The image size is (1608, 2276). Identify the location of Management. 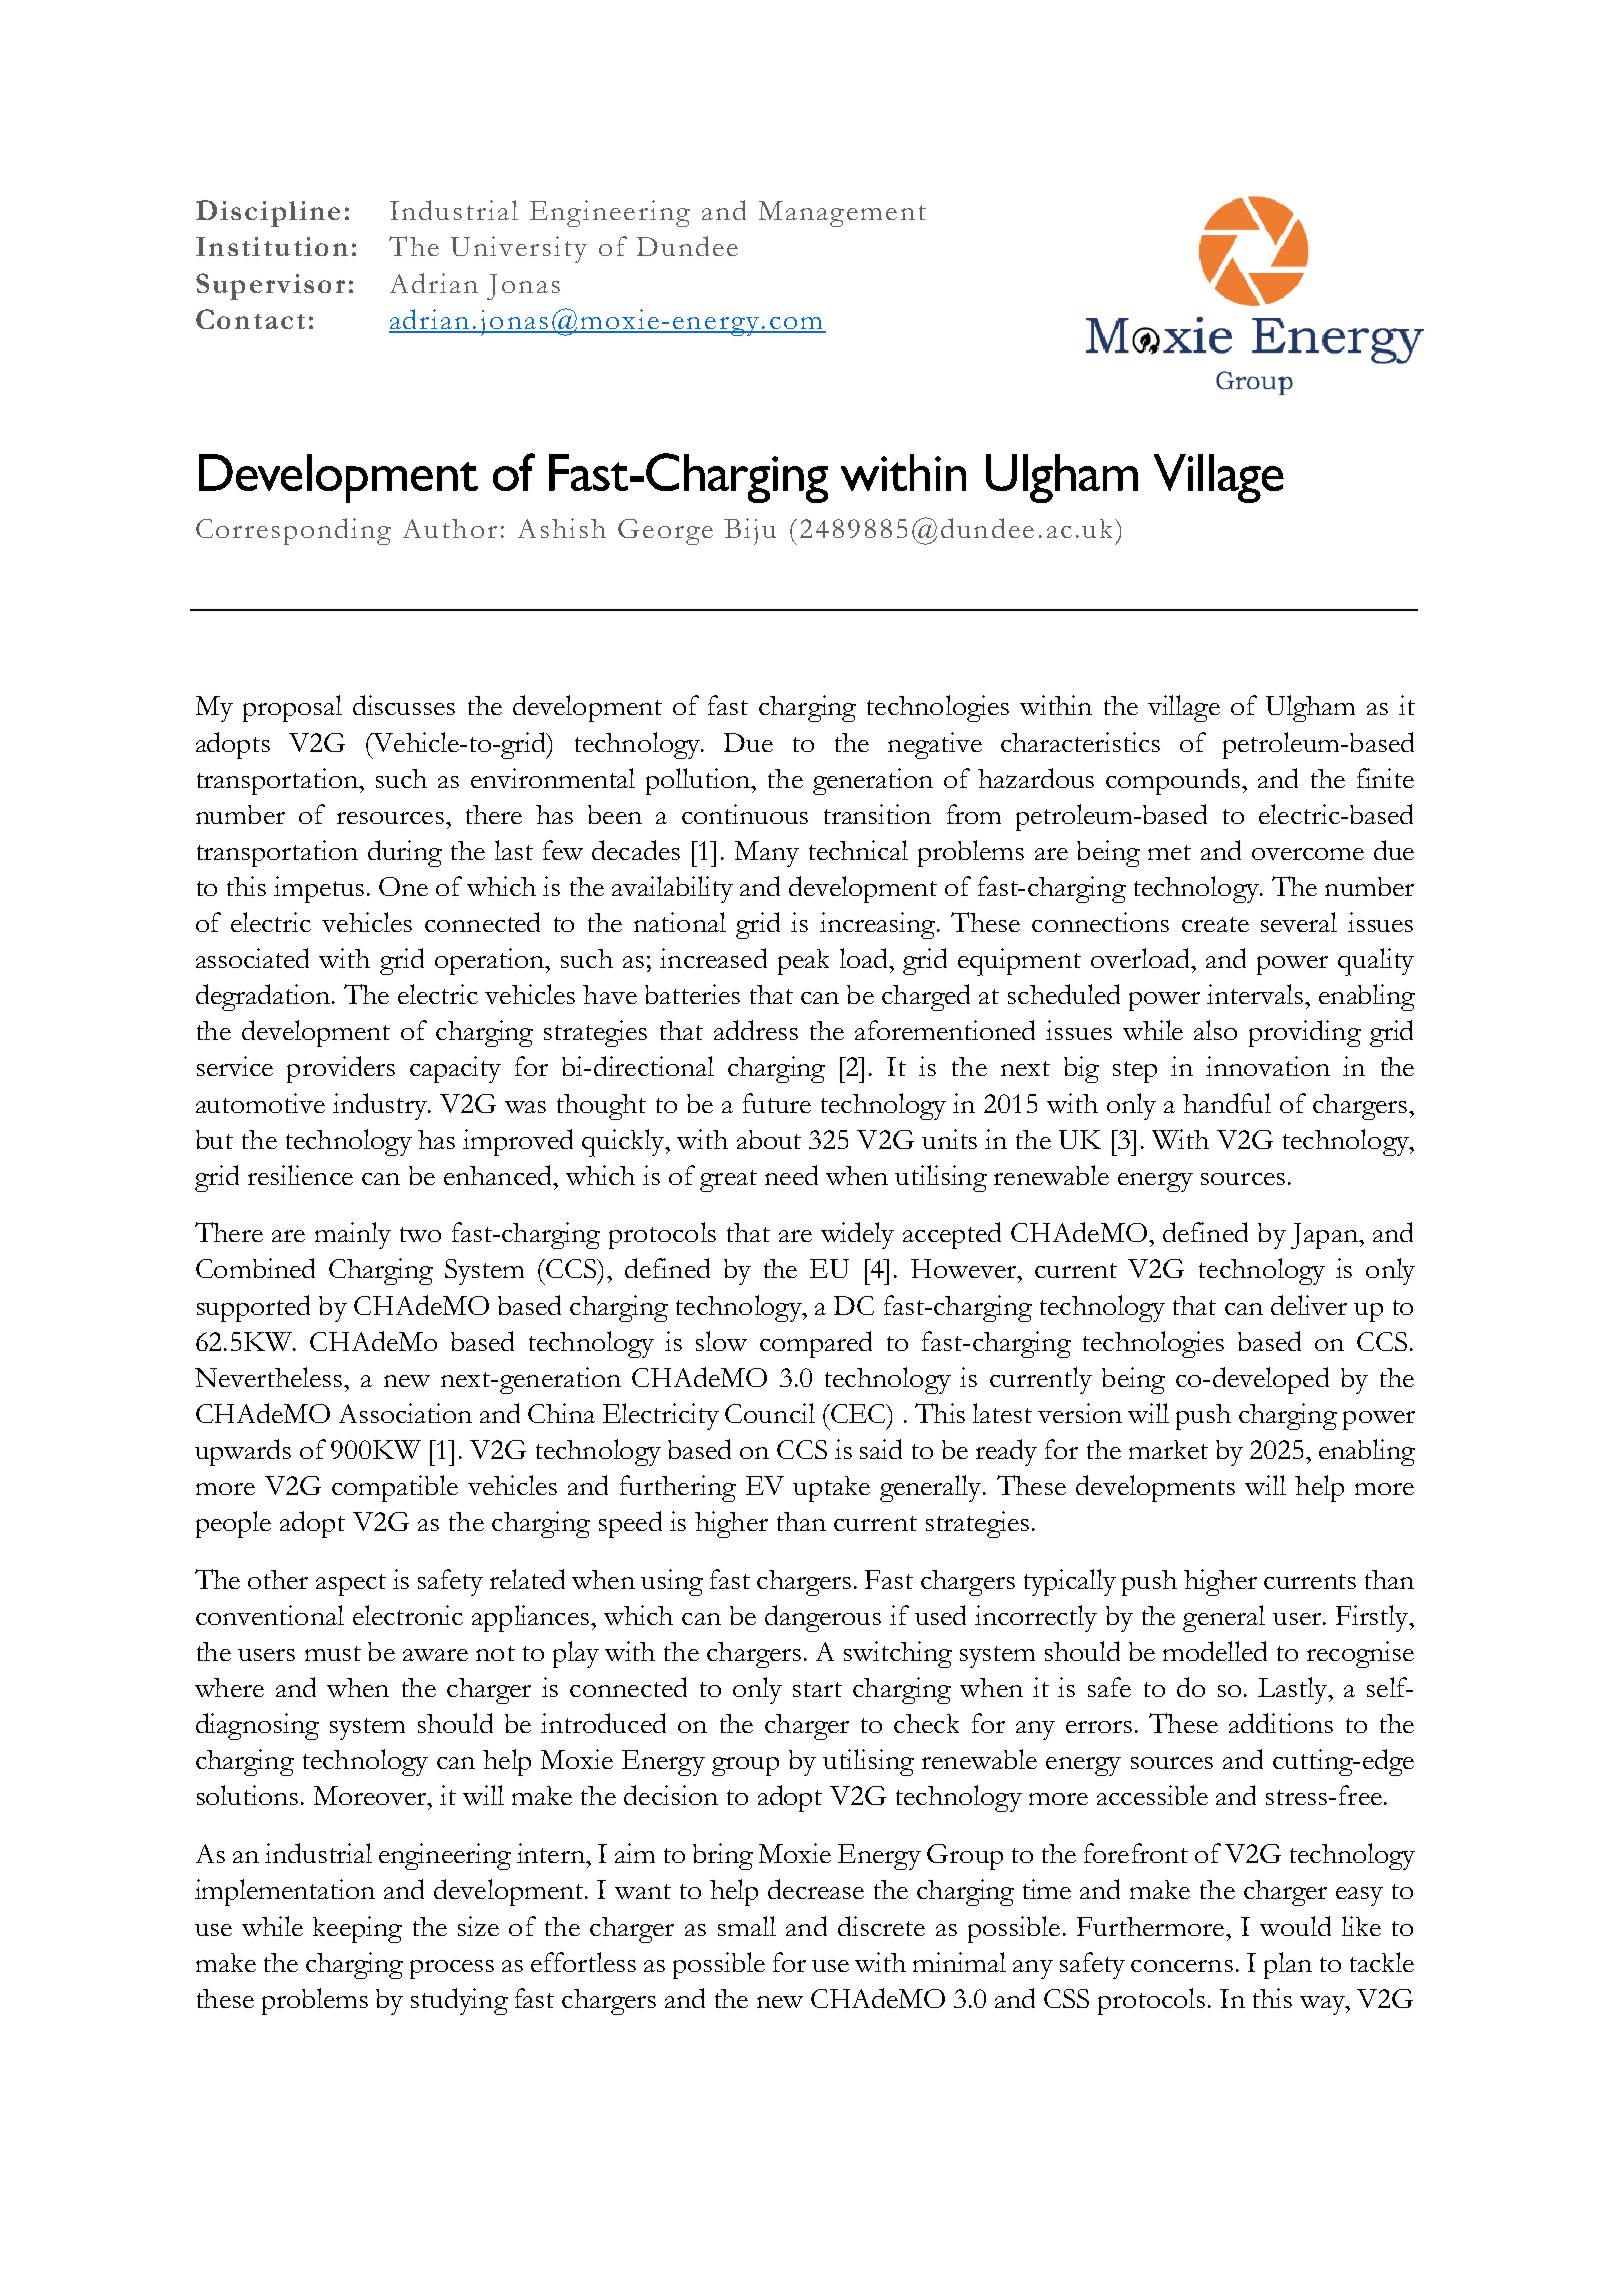
(842, 214).
